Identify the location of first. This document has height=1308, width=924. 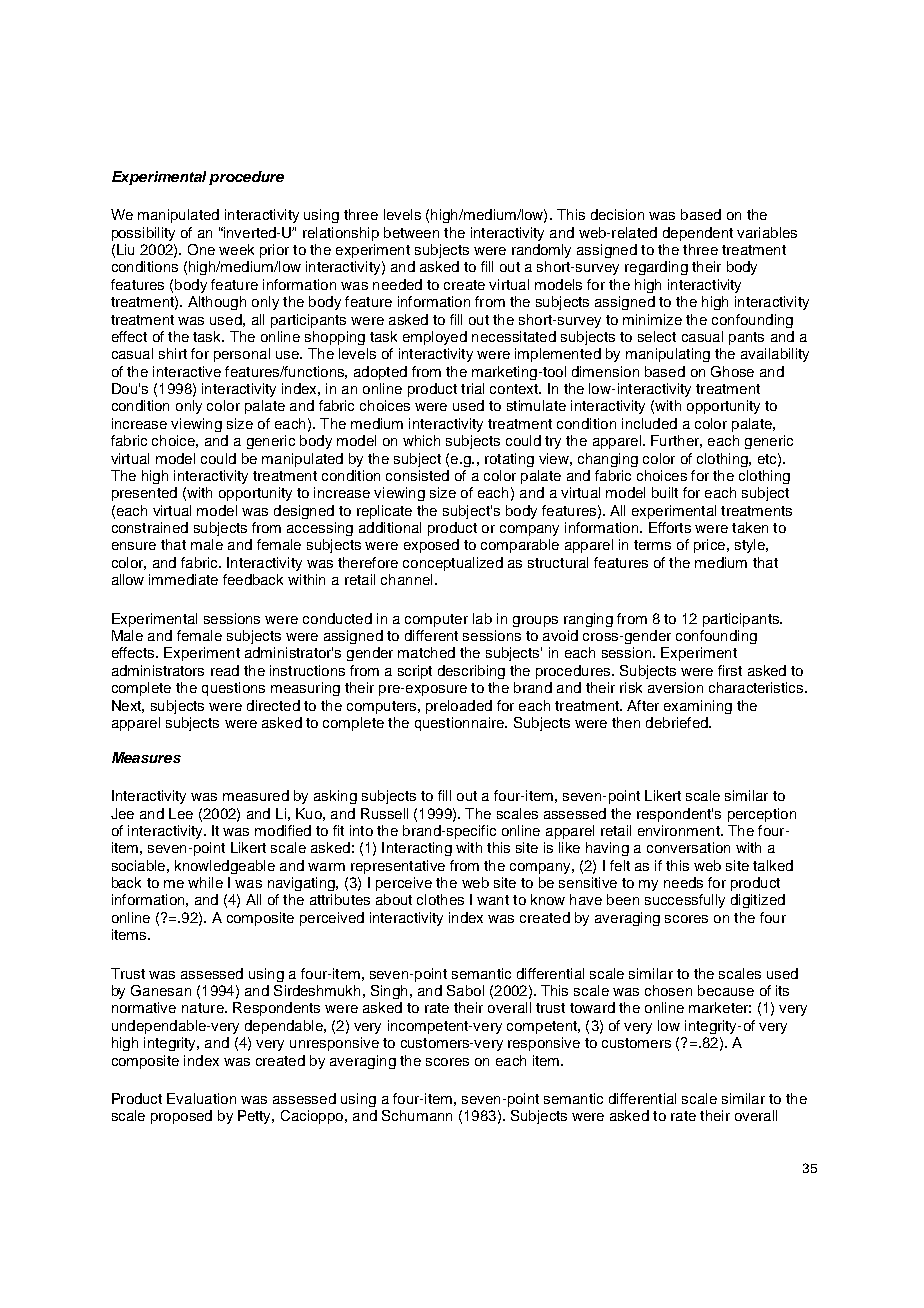
(730, 670).
